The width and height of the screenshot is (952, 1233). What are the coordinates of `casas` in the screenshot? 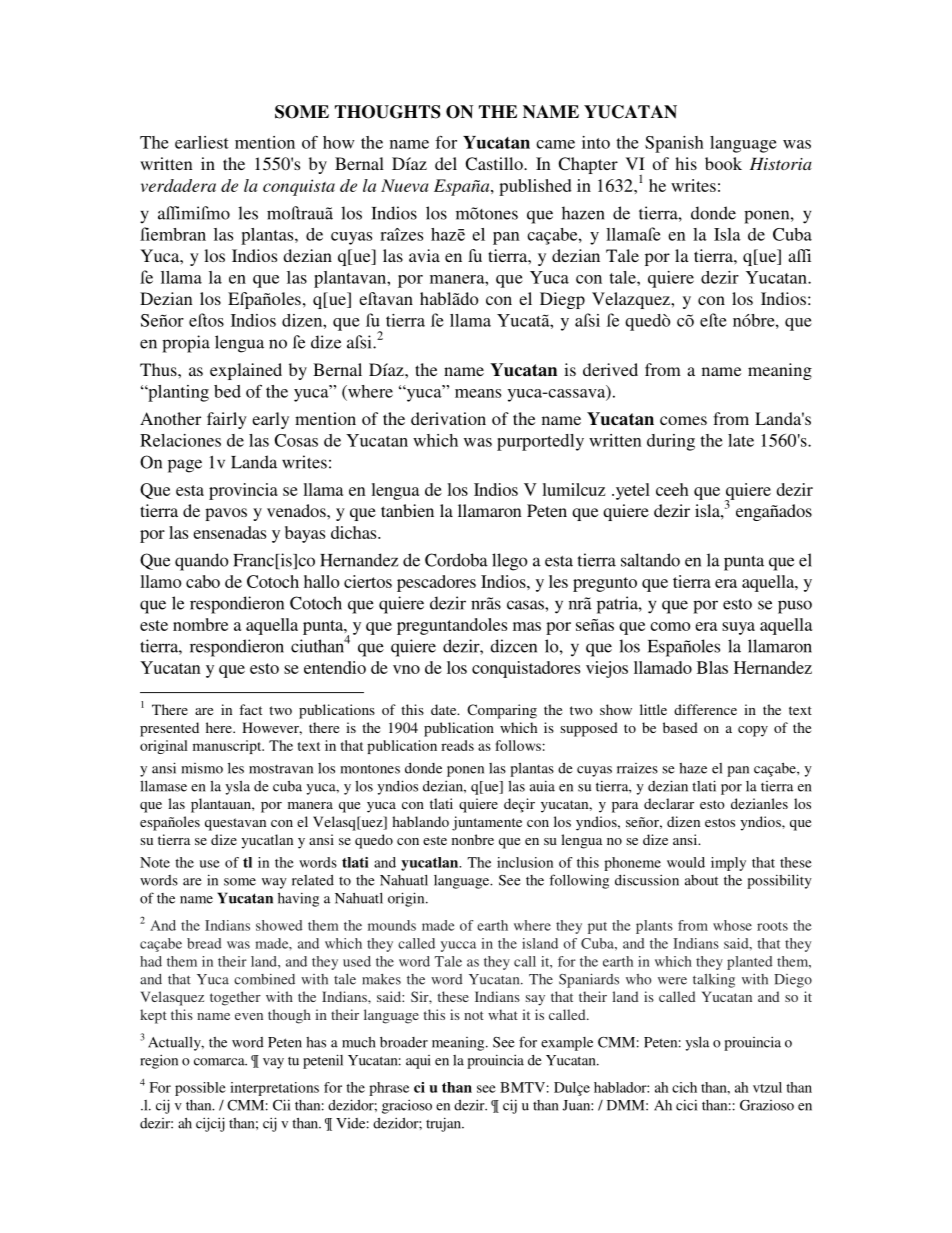 It's located at (526, 605).
